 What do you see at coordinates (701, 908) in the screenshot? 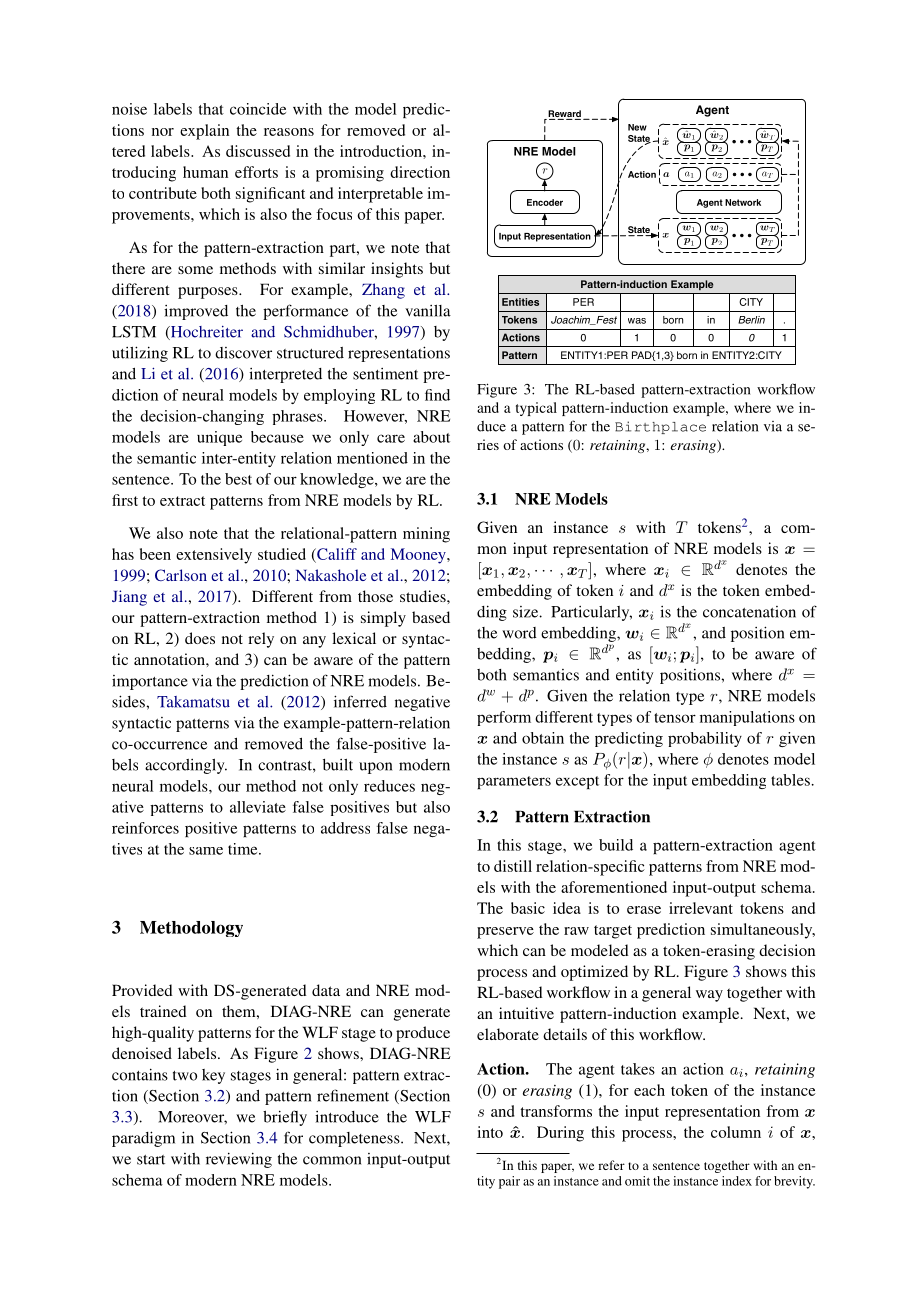
I see `irrelevant` at bounding box center [701, 908].
